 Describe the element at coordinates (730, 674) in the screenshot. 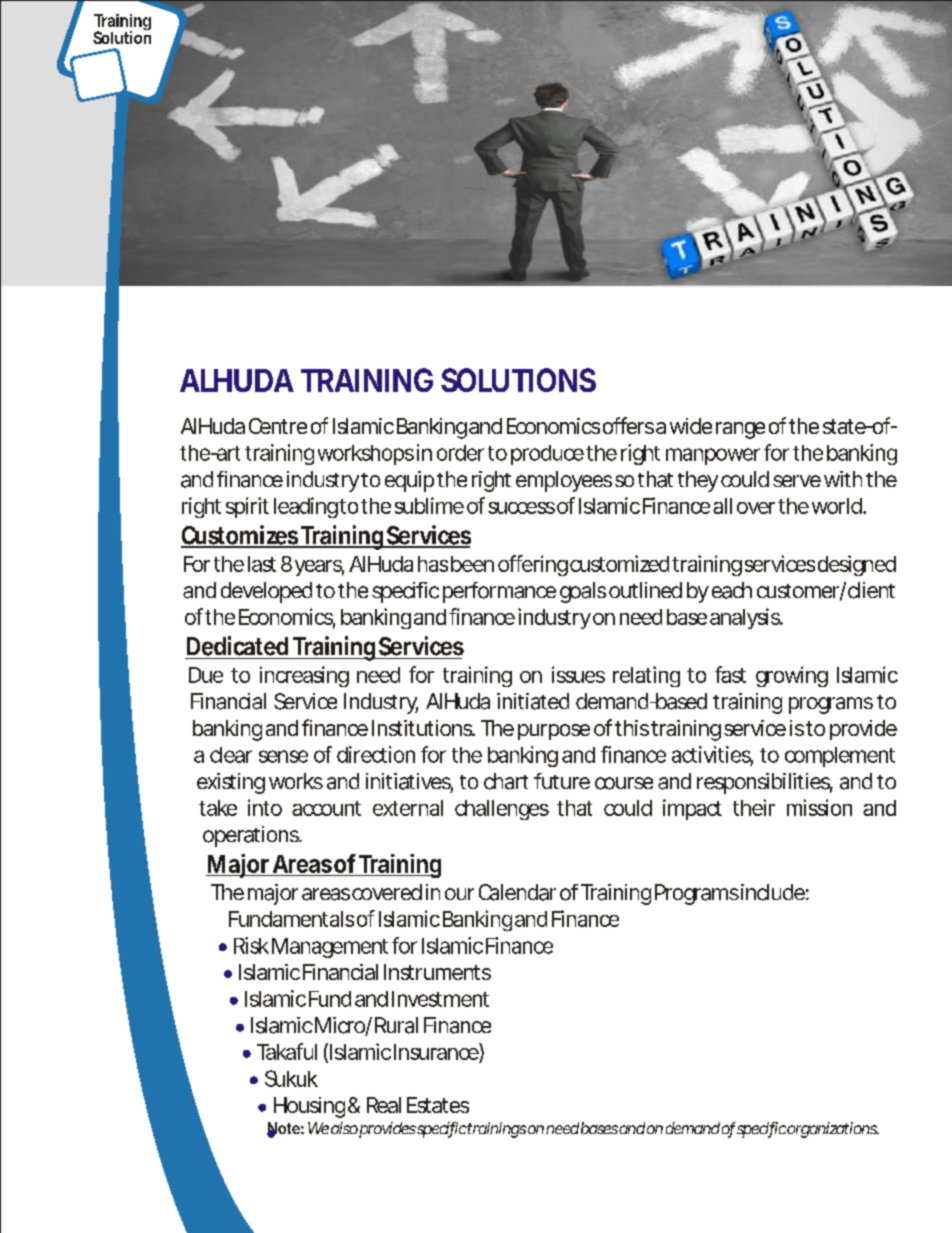

I see `fast` at that location.
